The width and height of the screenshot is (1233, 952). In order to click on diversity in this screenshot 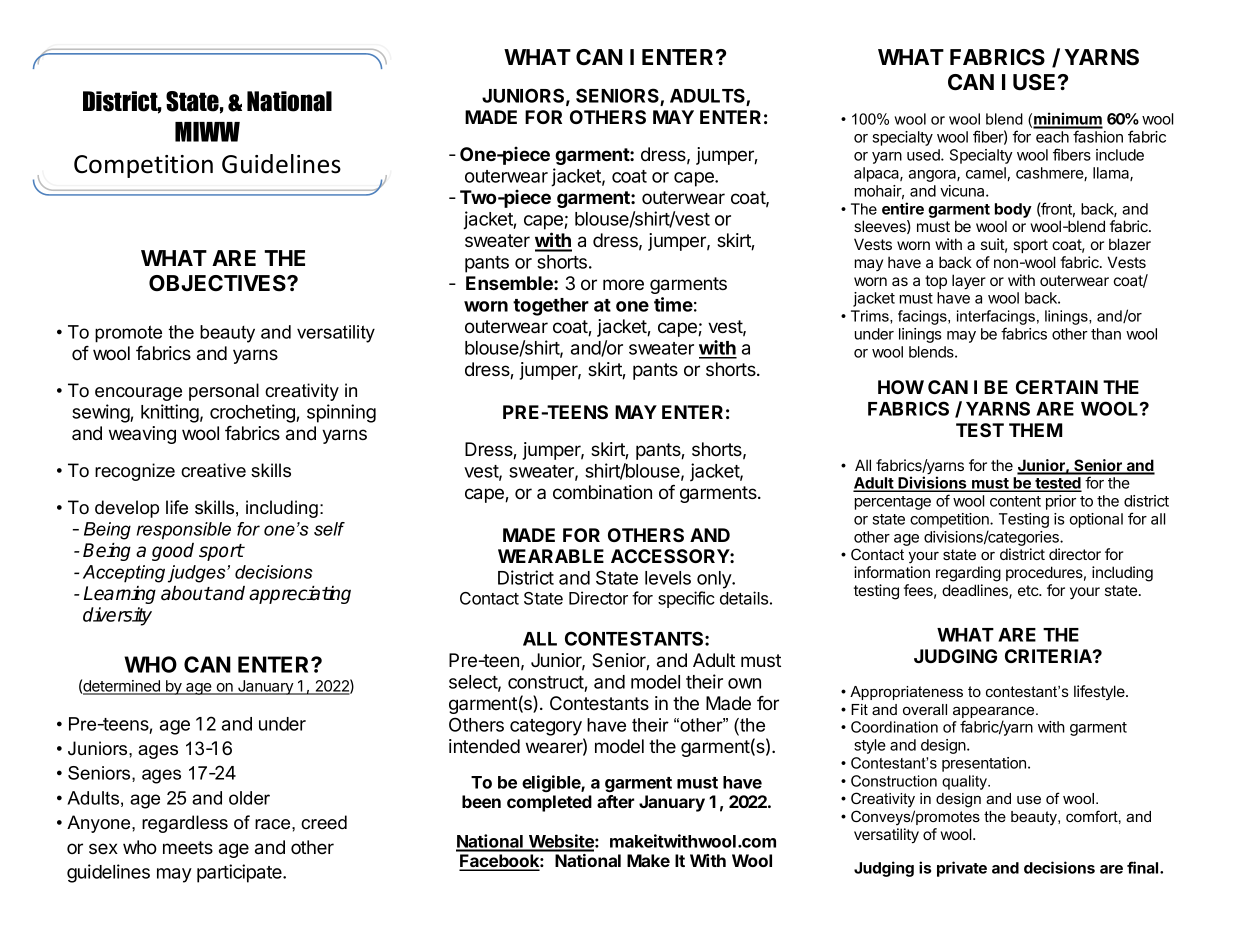, I will do `click(117, 616)`.
